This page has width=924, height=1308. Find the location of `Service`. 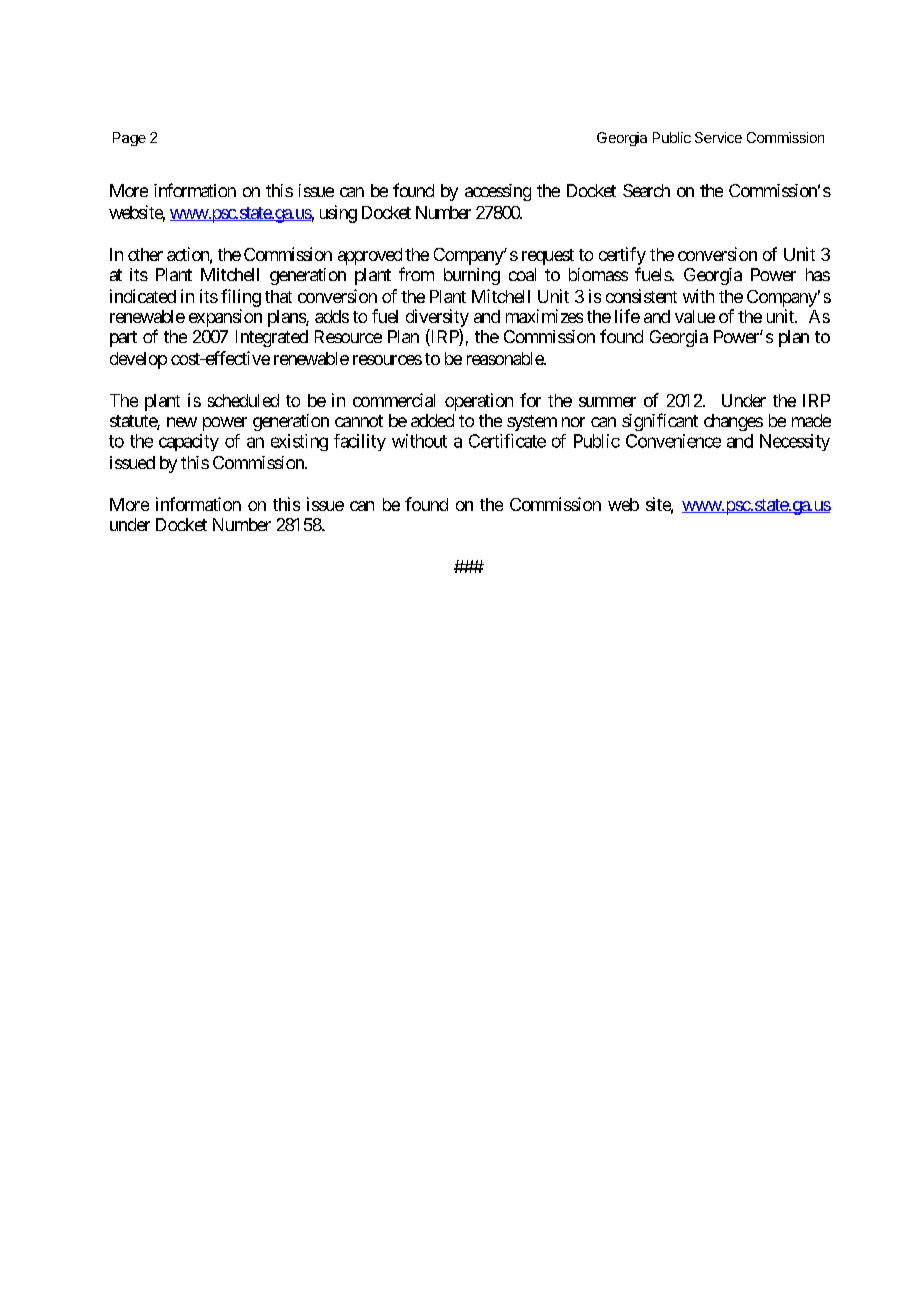

Service is located at coordinates (718, 137).
